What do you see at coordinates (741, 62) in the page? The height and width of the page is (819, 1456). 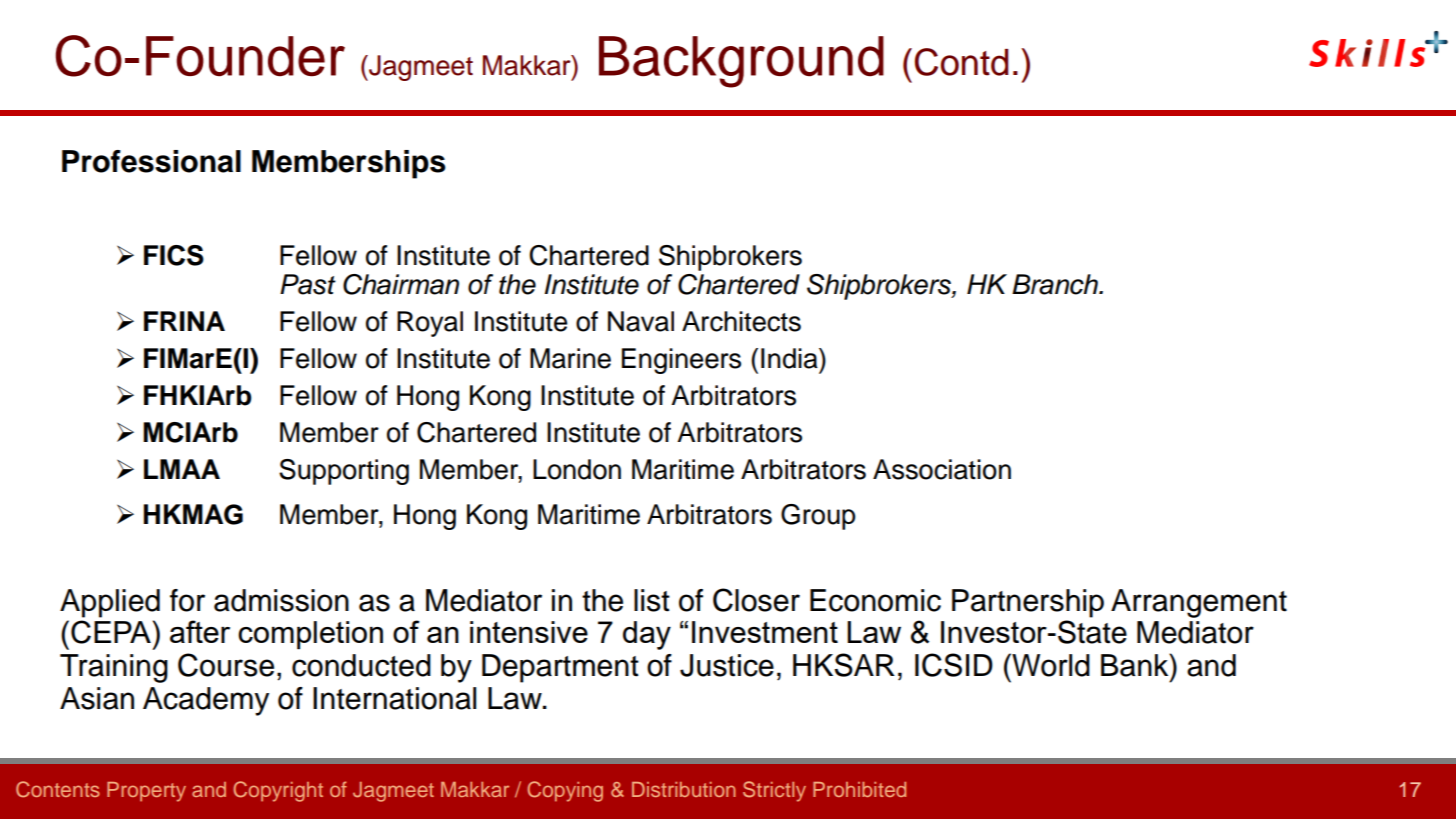 I see `Background` at bounding box center [741, 62].
